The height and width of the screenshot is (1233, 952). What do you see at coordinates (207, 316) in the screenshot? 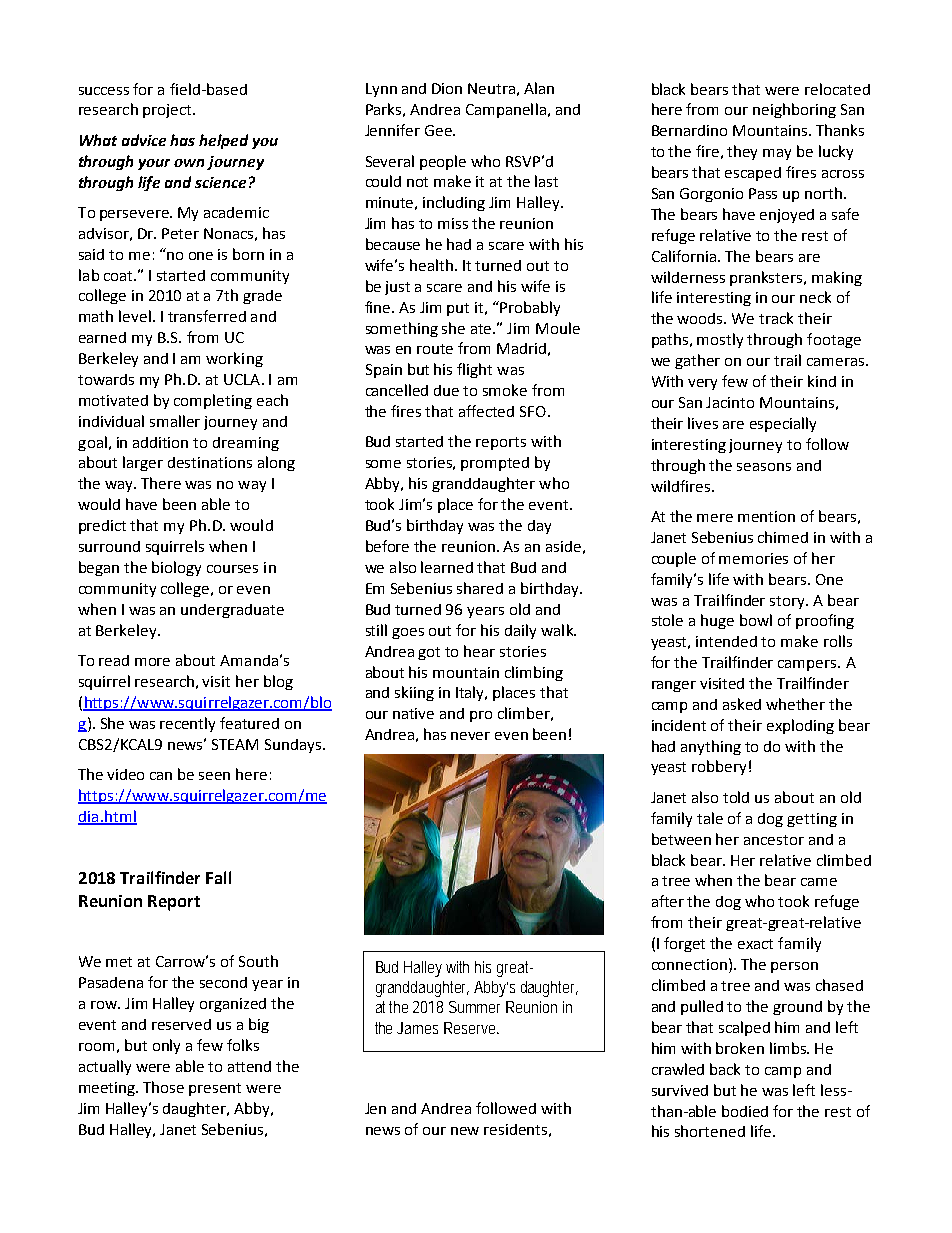
I see `transferred` at bounding box center [207, 316].
